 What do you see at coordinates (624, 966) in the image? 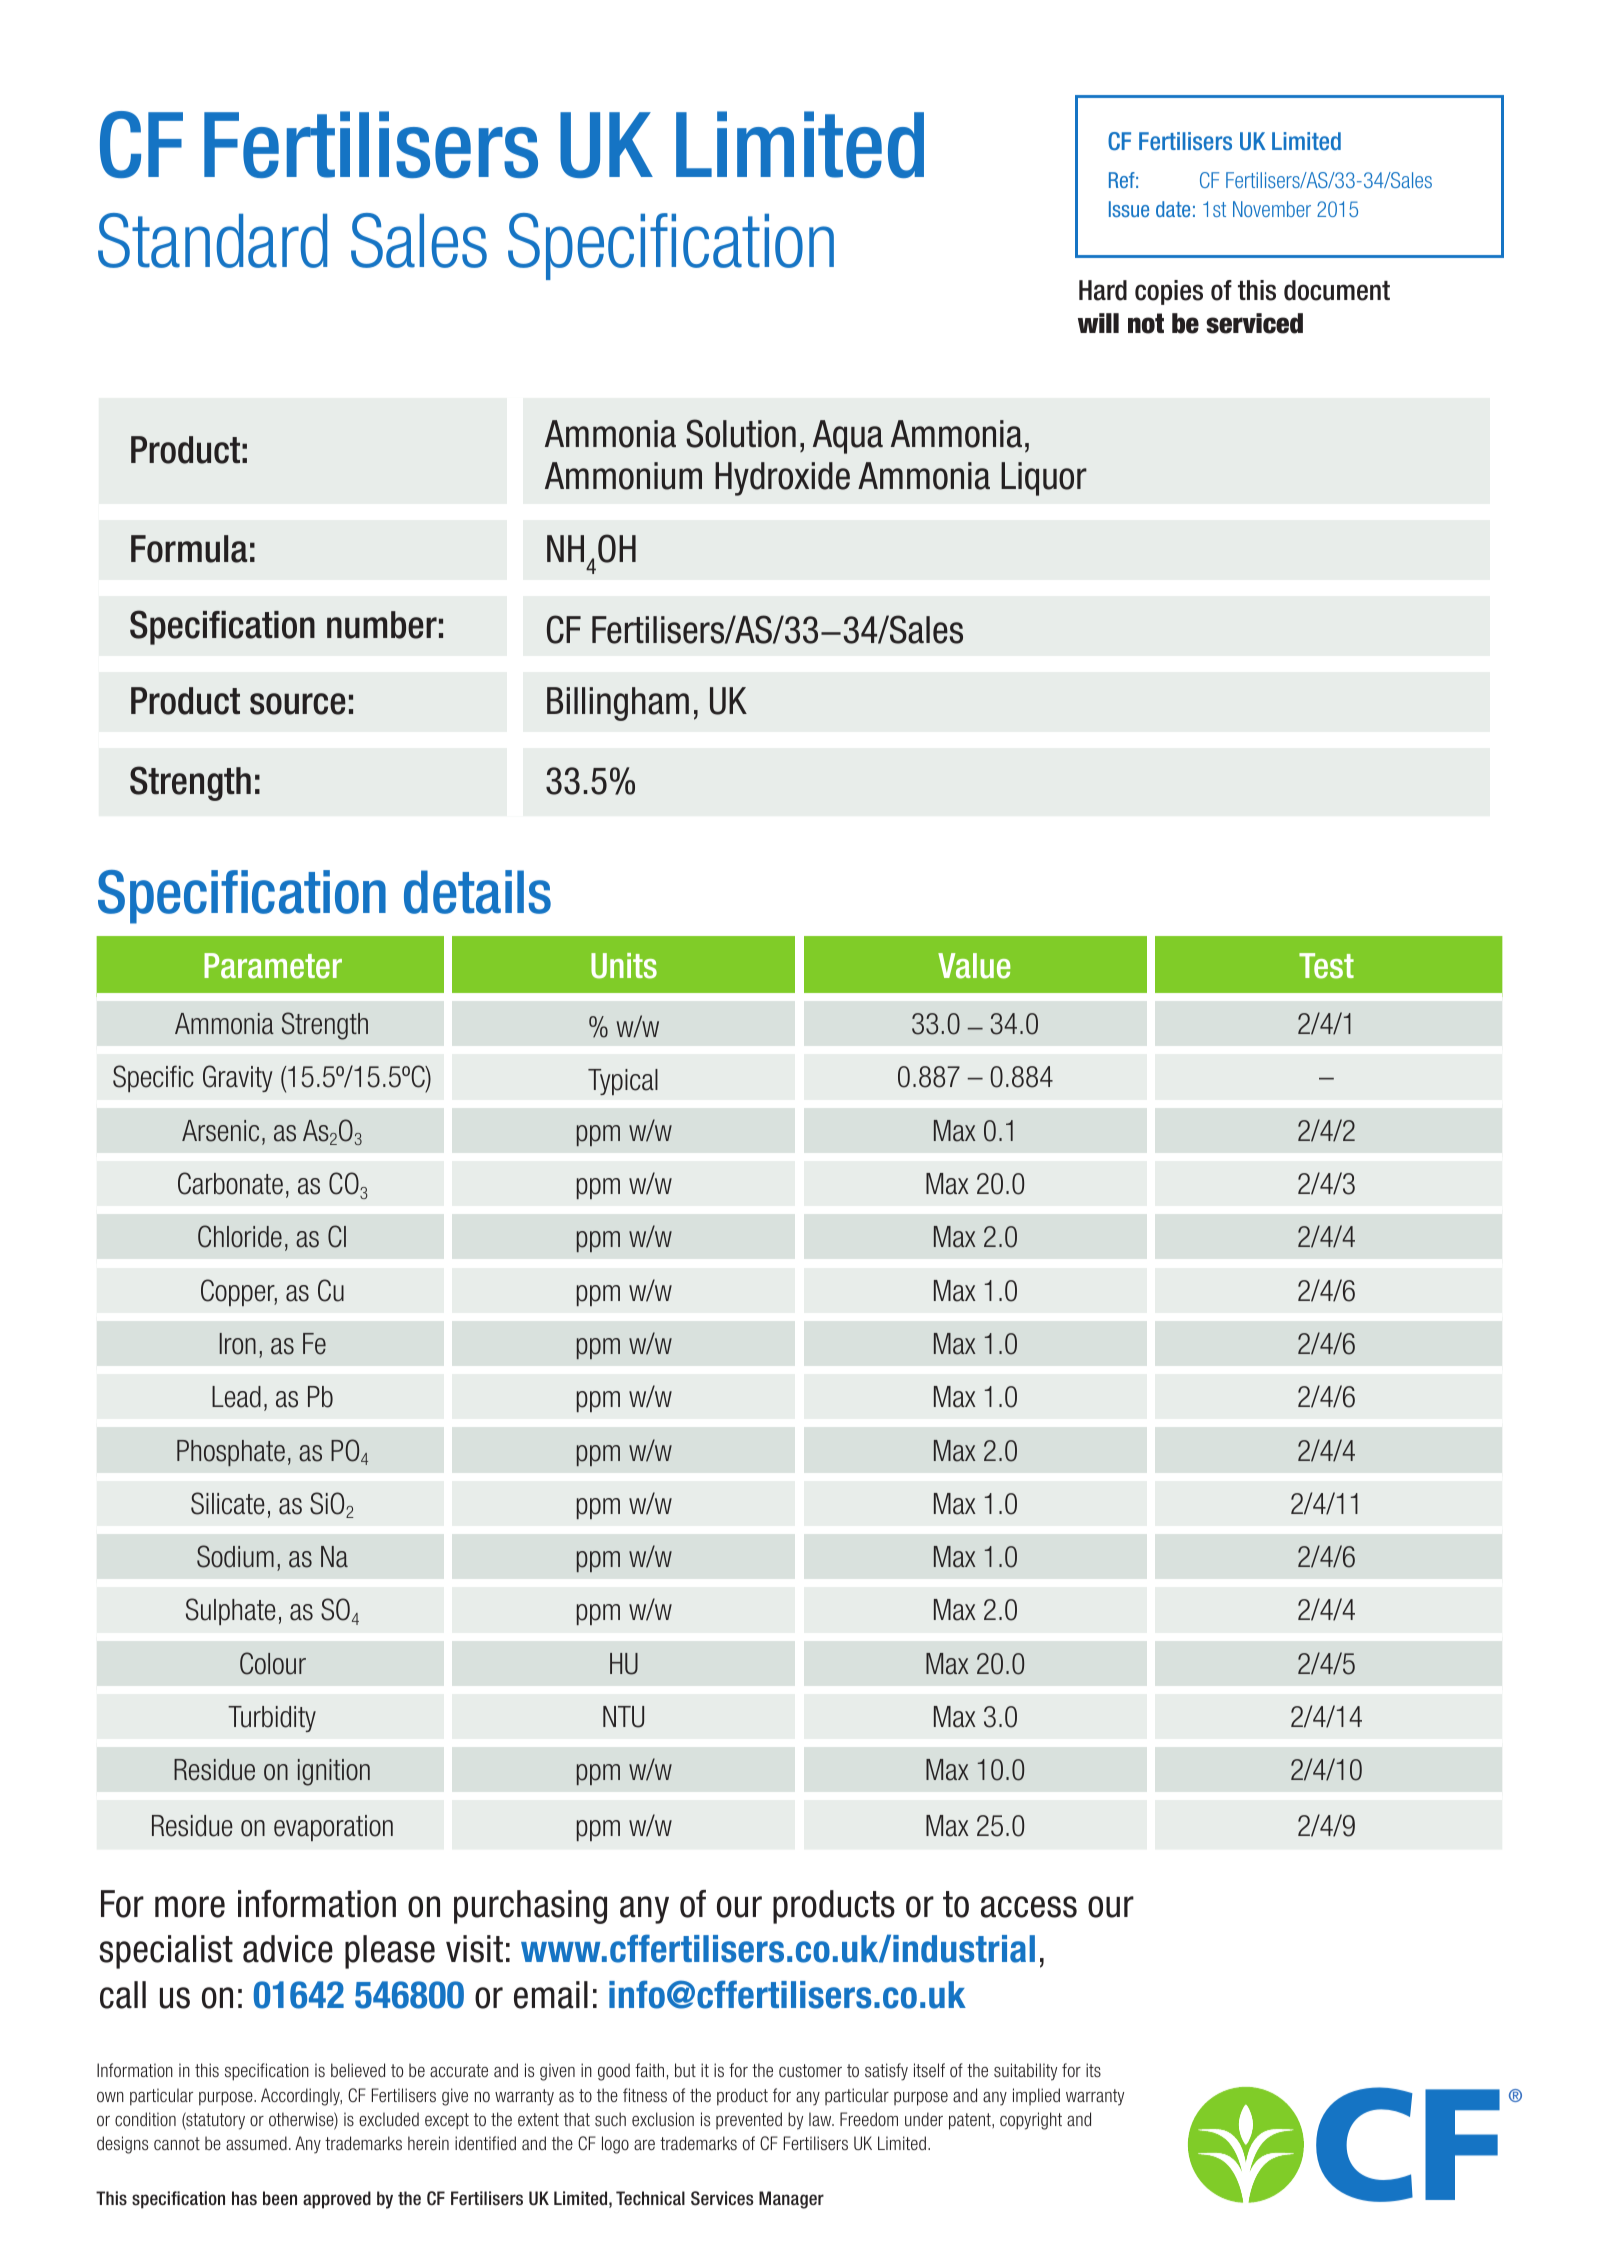
I see `Units` at bounding box center [624, 966].
